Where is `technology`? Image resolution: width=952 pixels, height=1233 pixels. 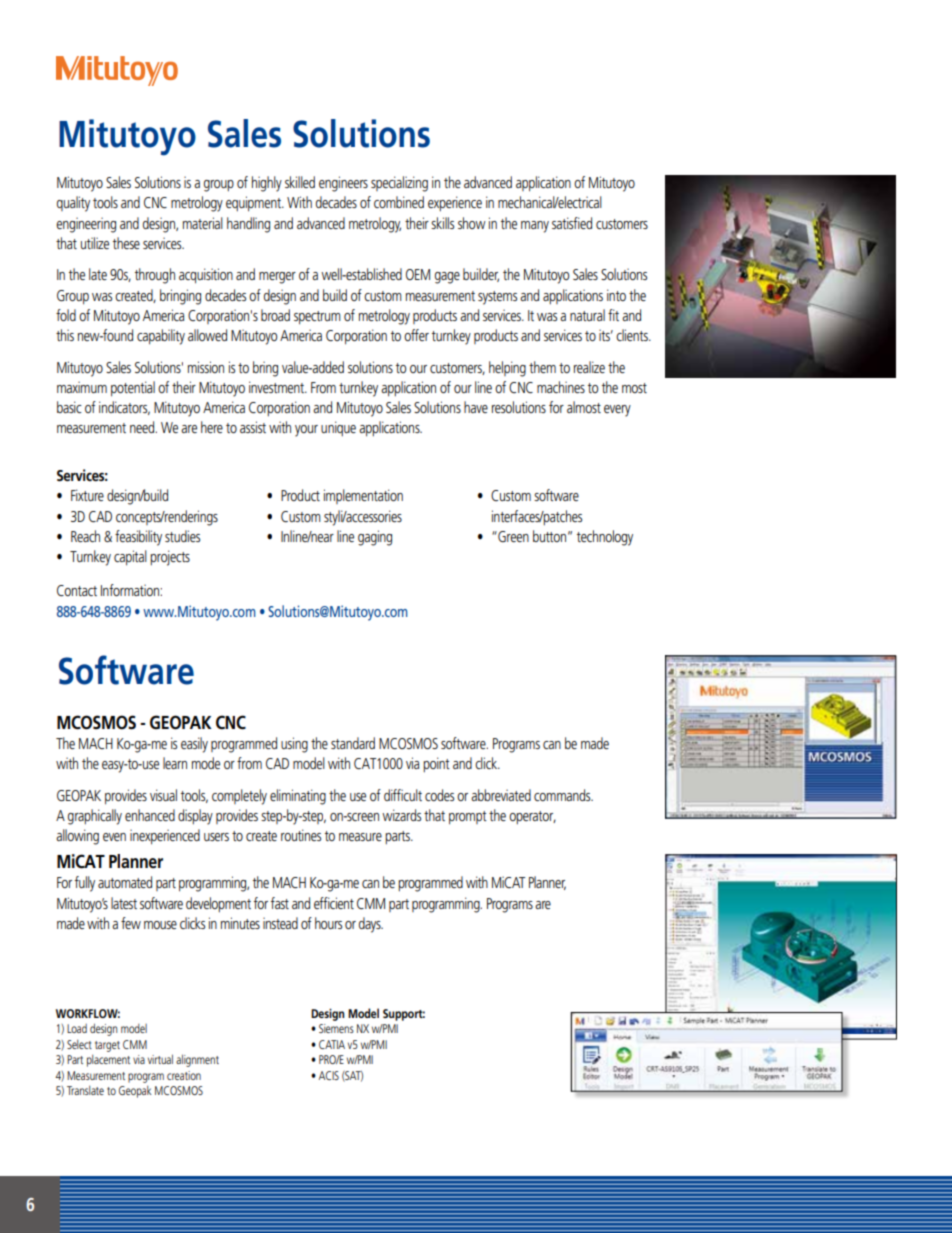 technology is located at coordinates (605, 538).
